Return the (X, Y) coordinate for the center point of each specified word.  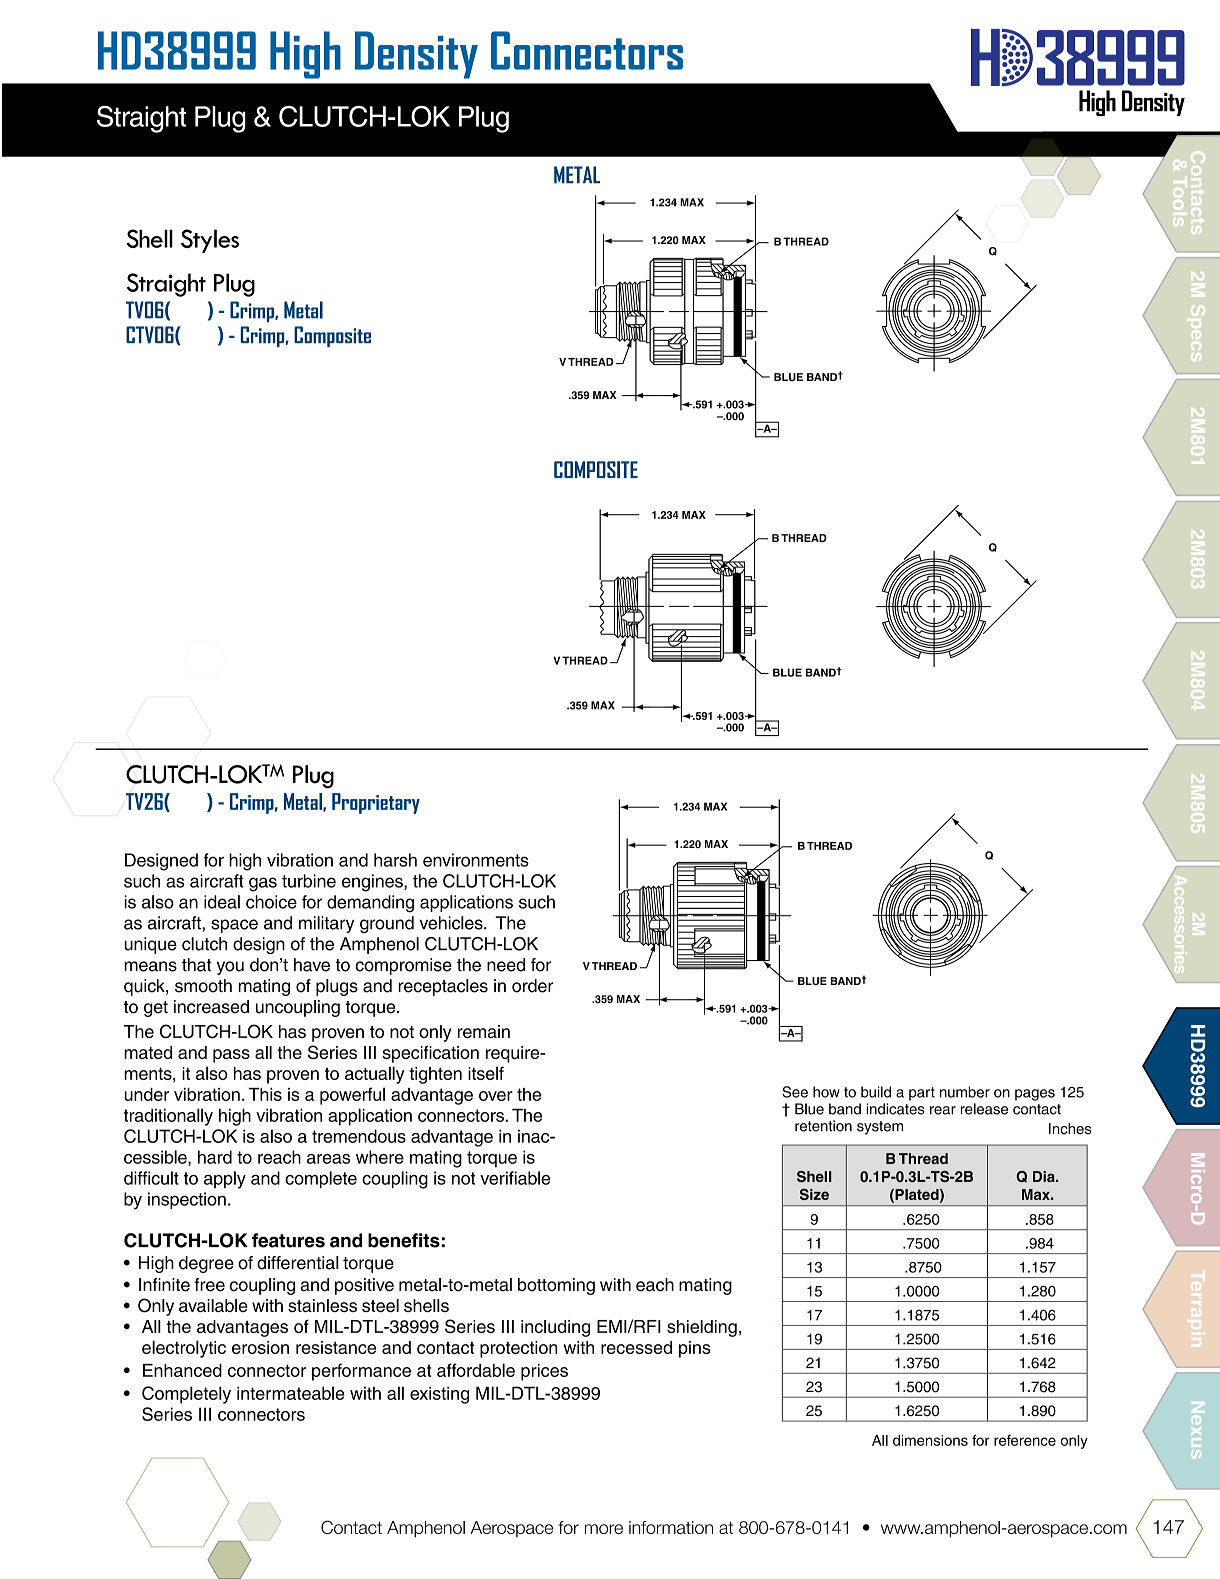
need (506, 965)
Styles (210, 241)
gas (263, 884)
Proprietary (376, 803)
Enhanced (182, 1370)
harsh (395, 860)
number (965, 1092)
